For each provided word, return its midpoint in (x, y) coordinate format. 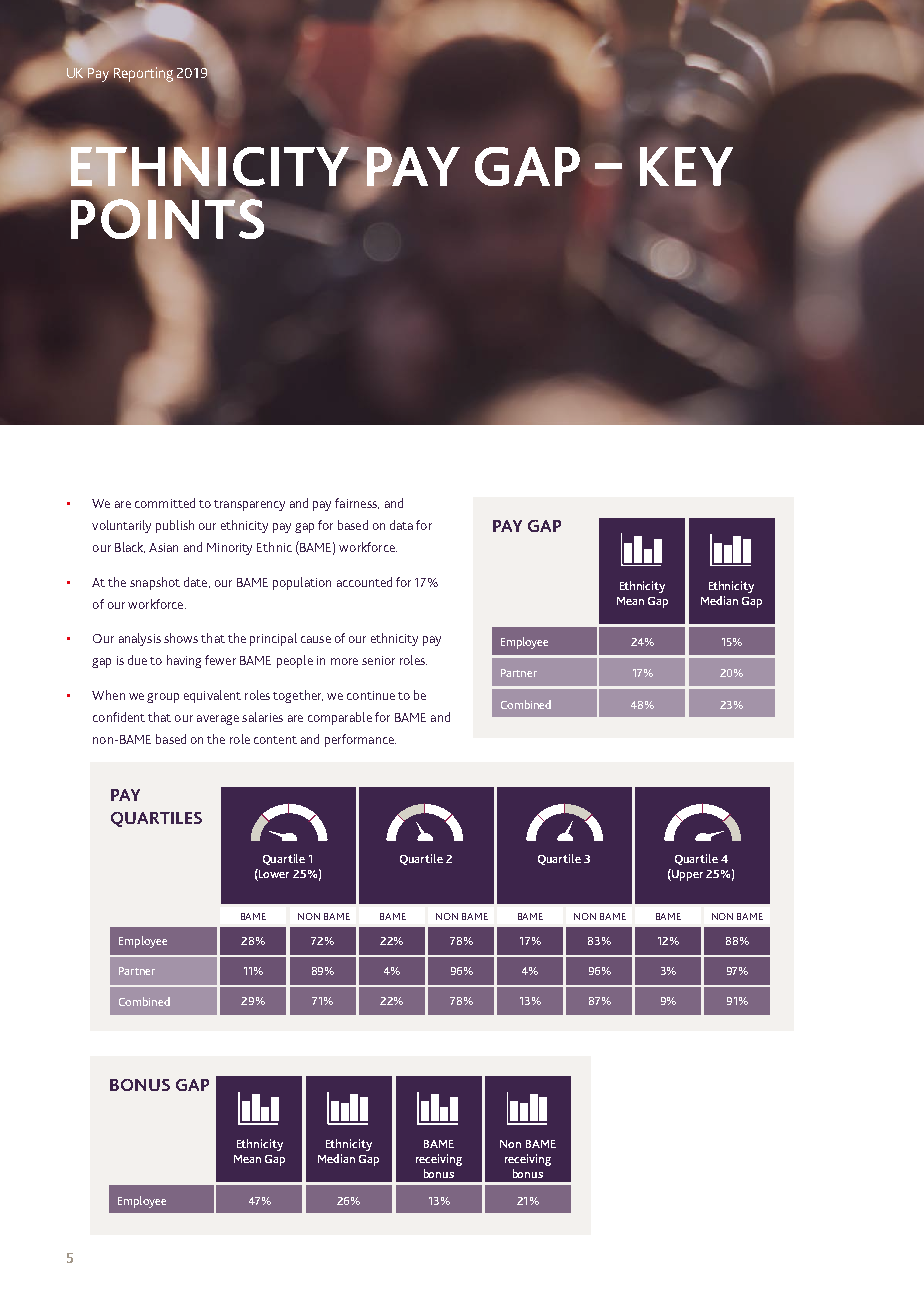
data (401, 525)
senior (378, 660)
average (218, 720)
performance (360, 740)
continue (371, 695)
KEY (686, 166)
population (302, 583)
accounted (364, 582)
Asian (163, 547)
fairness (357, 503)
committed (165, 503)
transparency (249, 505)
